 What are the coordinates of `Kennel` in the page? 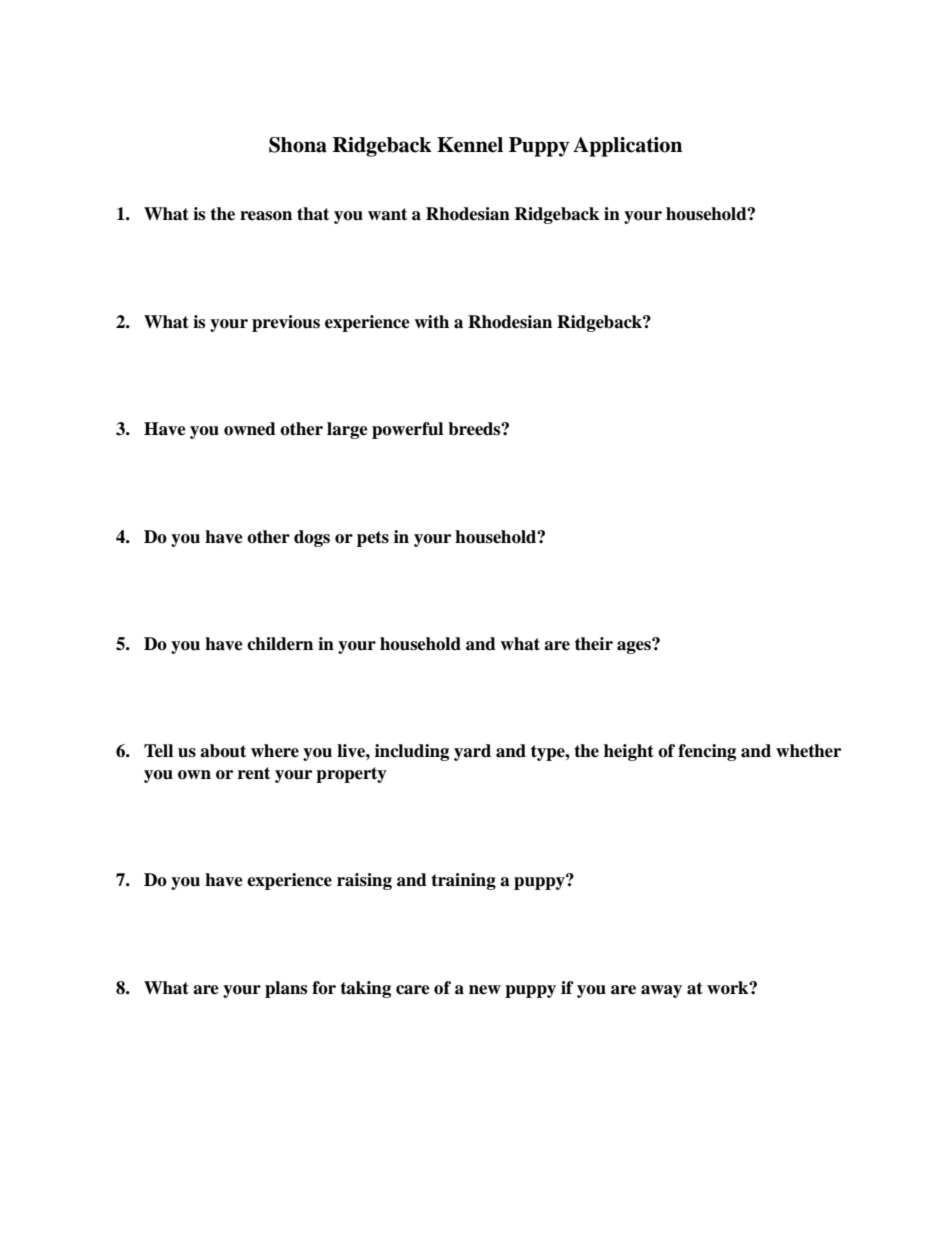 It's located at (470, 145).
